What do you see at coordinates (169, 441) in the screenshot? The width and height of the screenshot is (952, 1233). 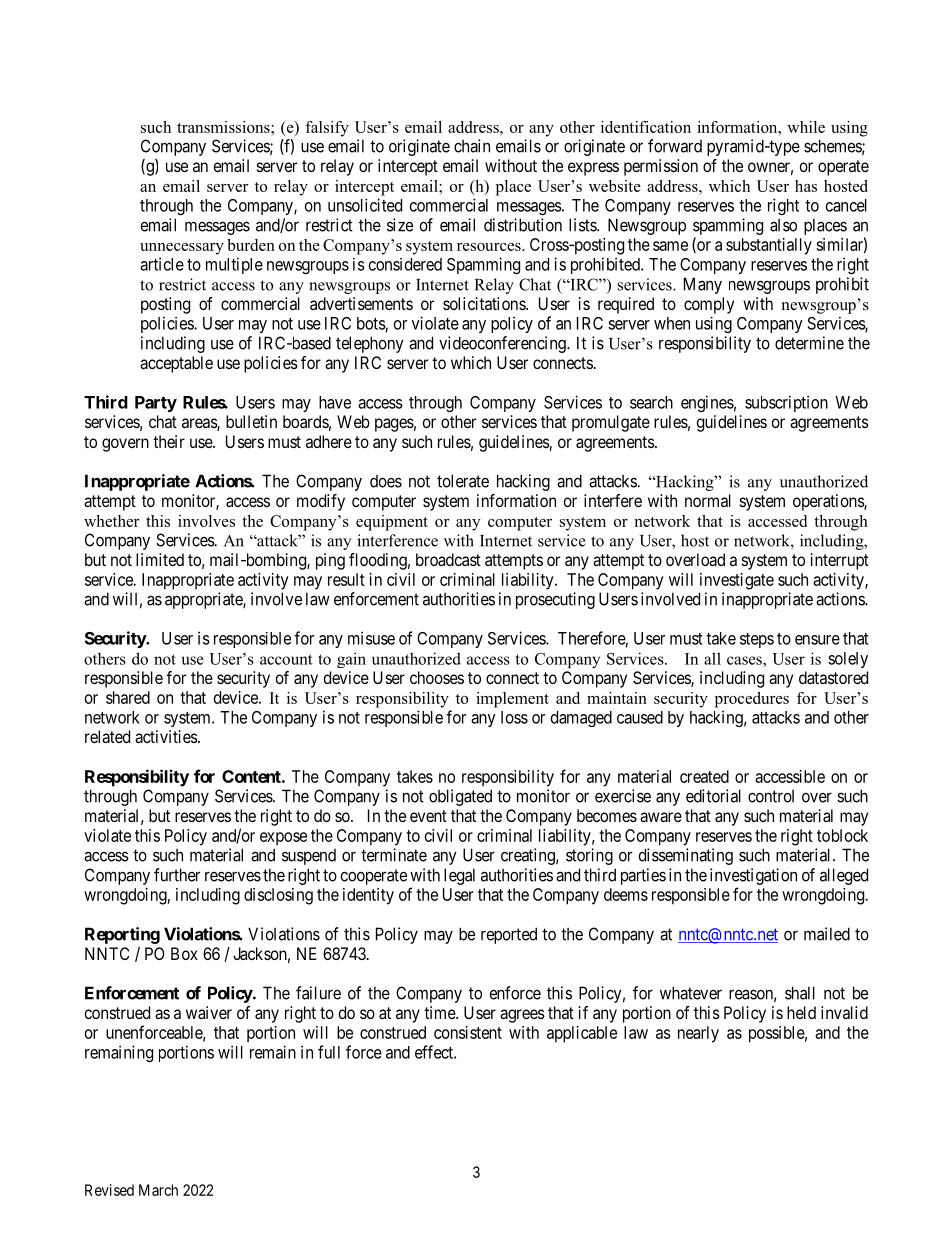 I see `their` at bounding box center [169, 441].
